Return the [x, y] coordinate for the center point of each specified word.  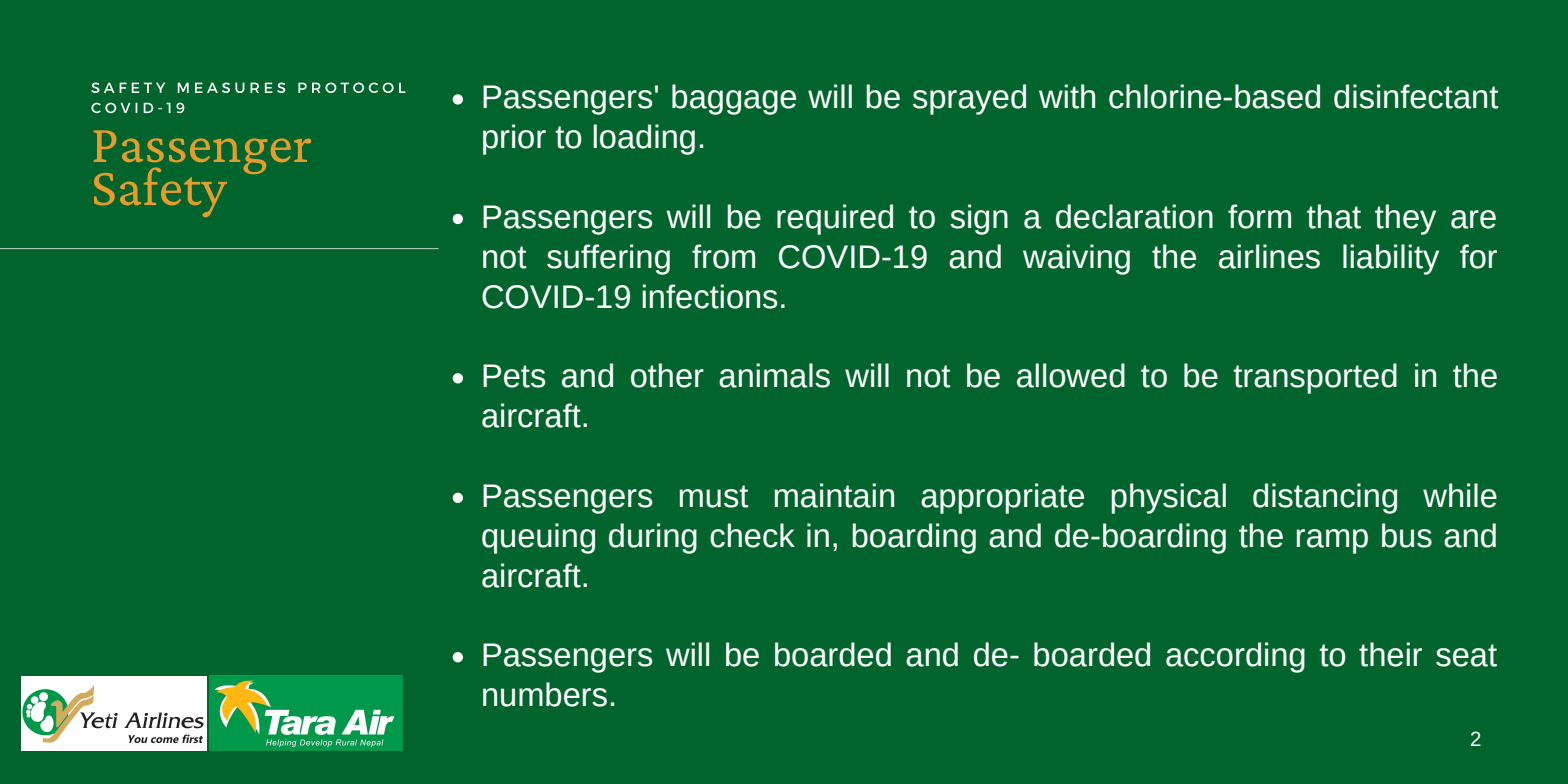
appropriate [1002, 498]
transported [1315, 378]
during [653, 538]
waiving [1076, 259]
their [1390, 654]
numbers [545, 694]
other [667, 375]
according [1235, 657]
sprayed [969, 99]
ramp [1332, 541]
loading [644, 139]
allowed [1071, 375]
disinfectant [1416, 96]
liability [1391, 259]
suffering [608, 259]
